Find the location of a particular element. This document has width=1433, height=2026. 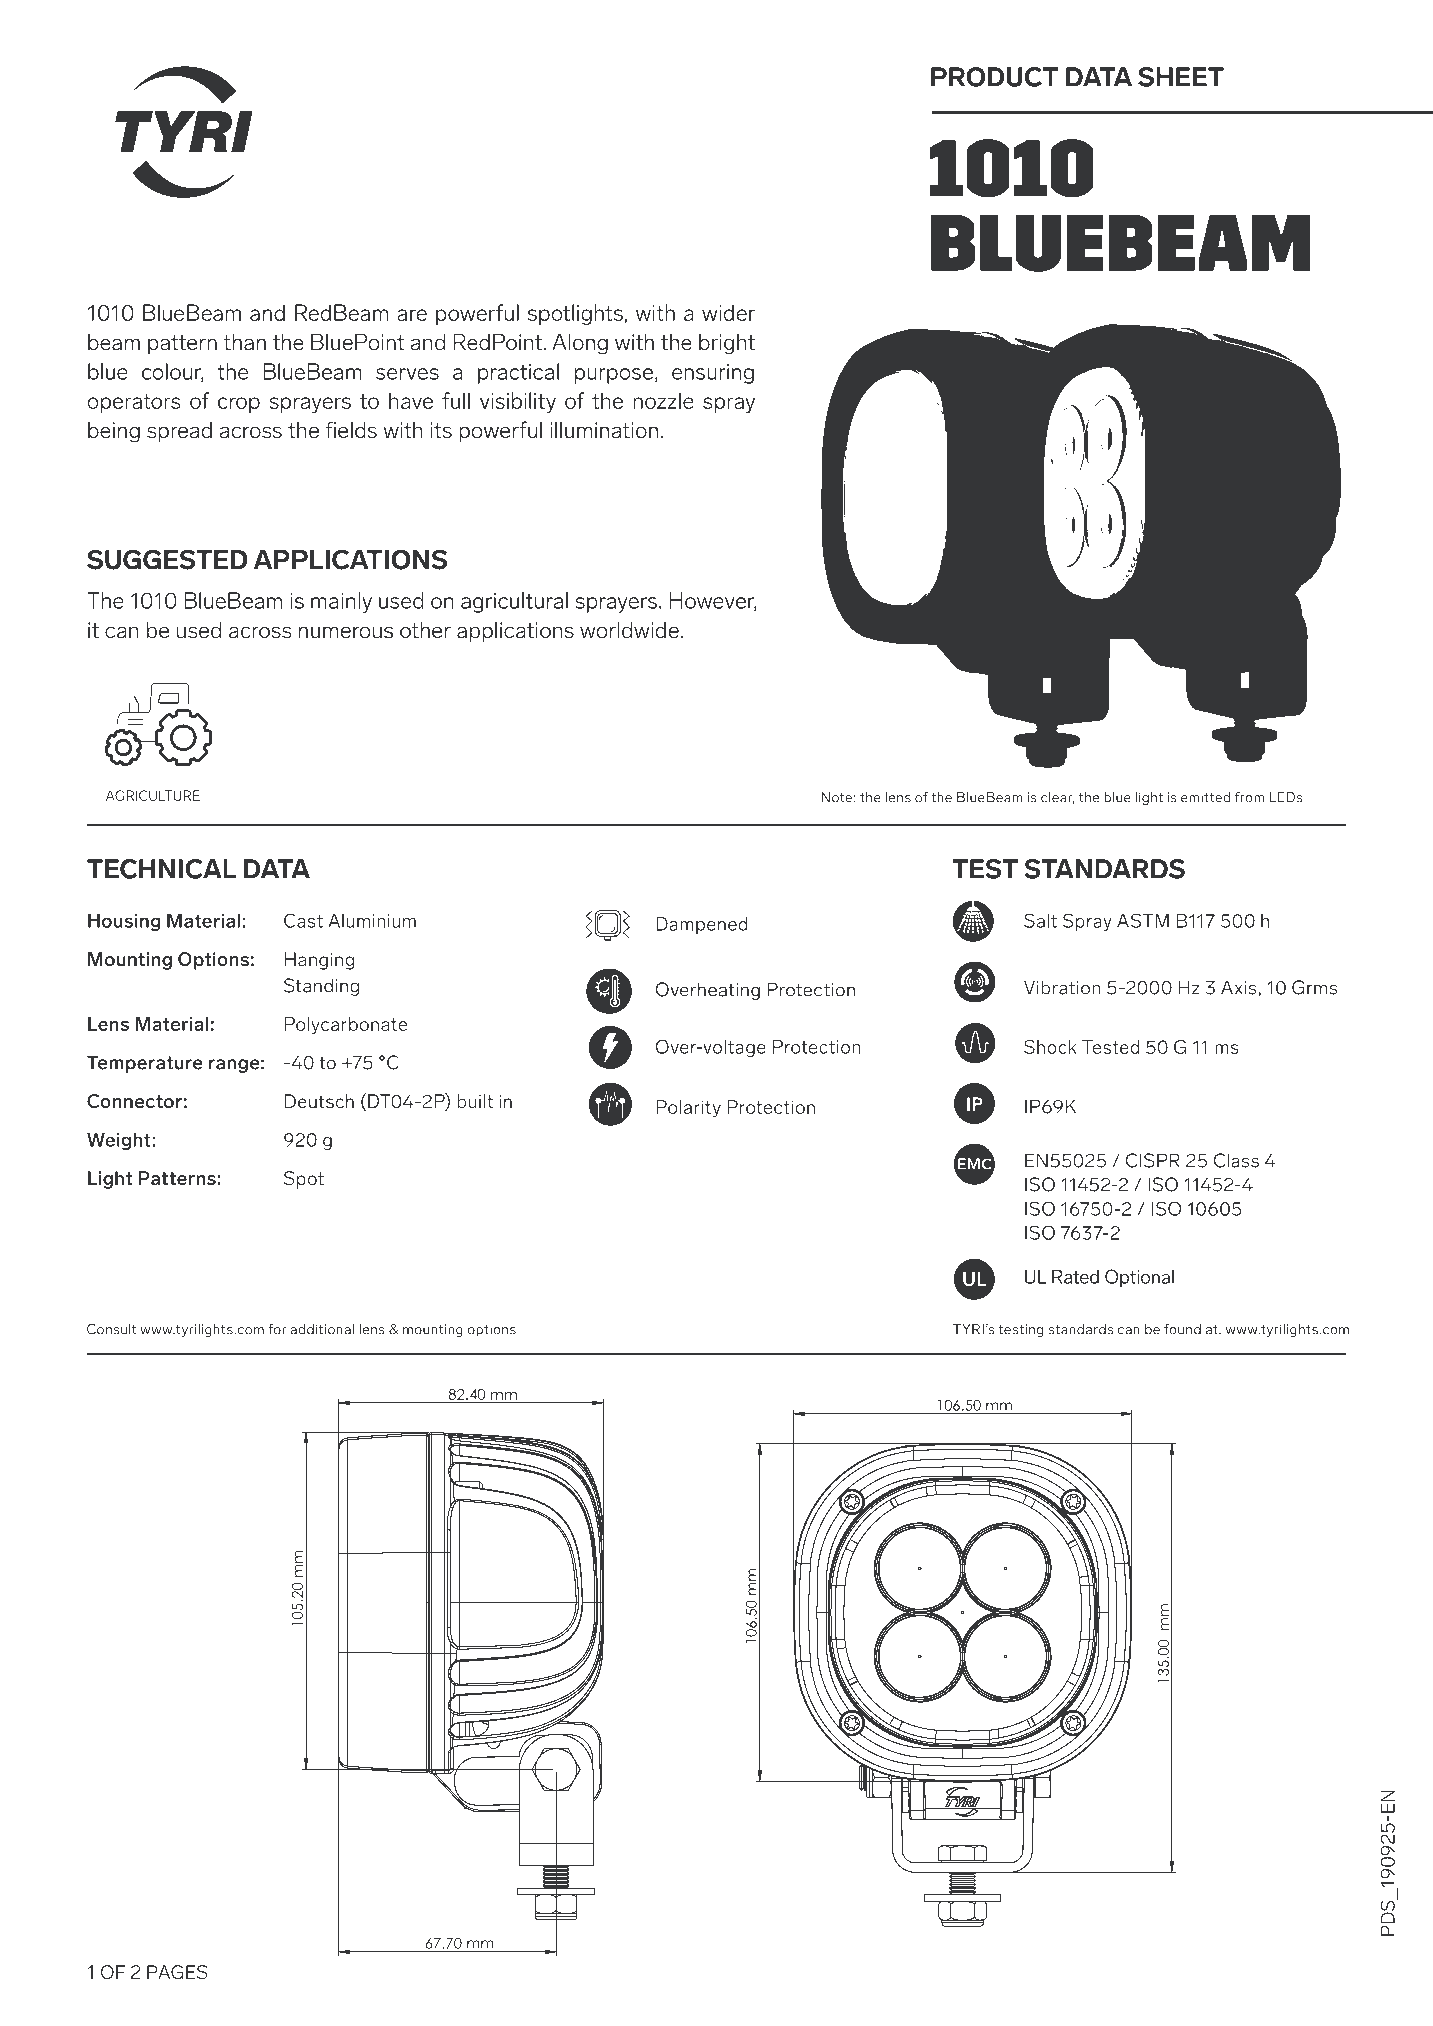

SHEET is located at coordinates (1181, 77).
